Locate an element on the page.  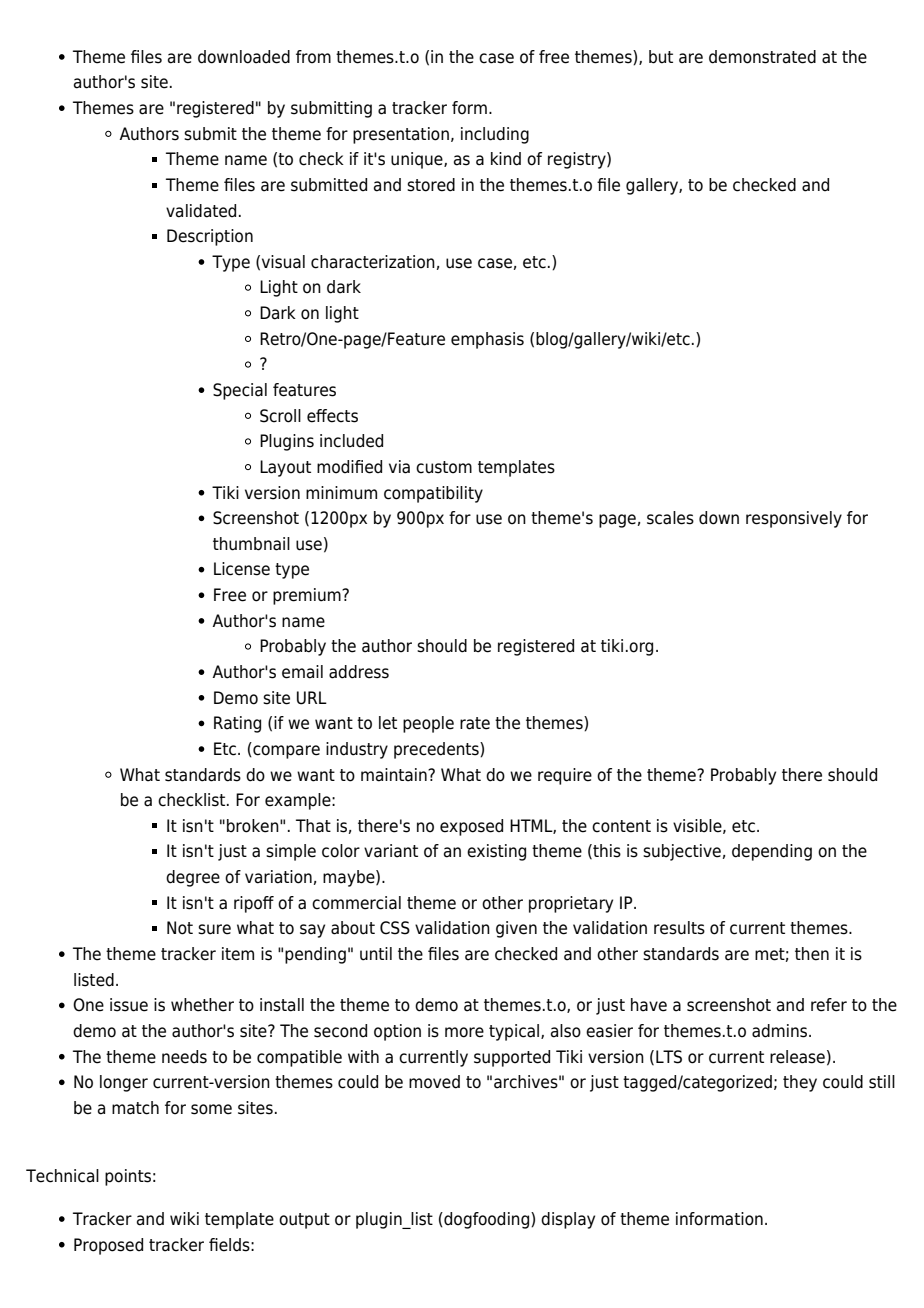
including is located at coordinates (495, 135).
